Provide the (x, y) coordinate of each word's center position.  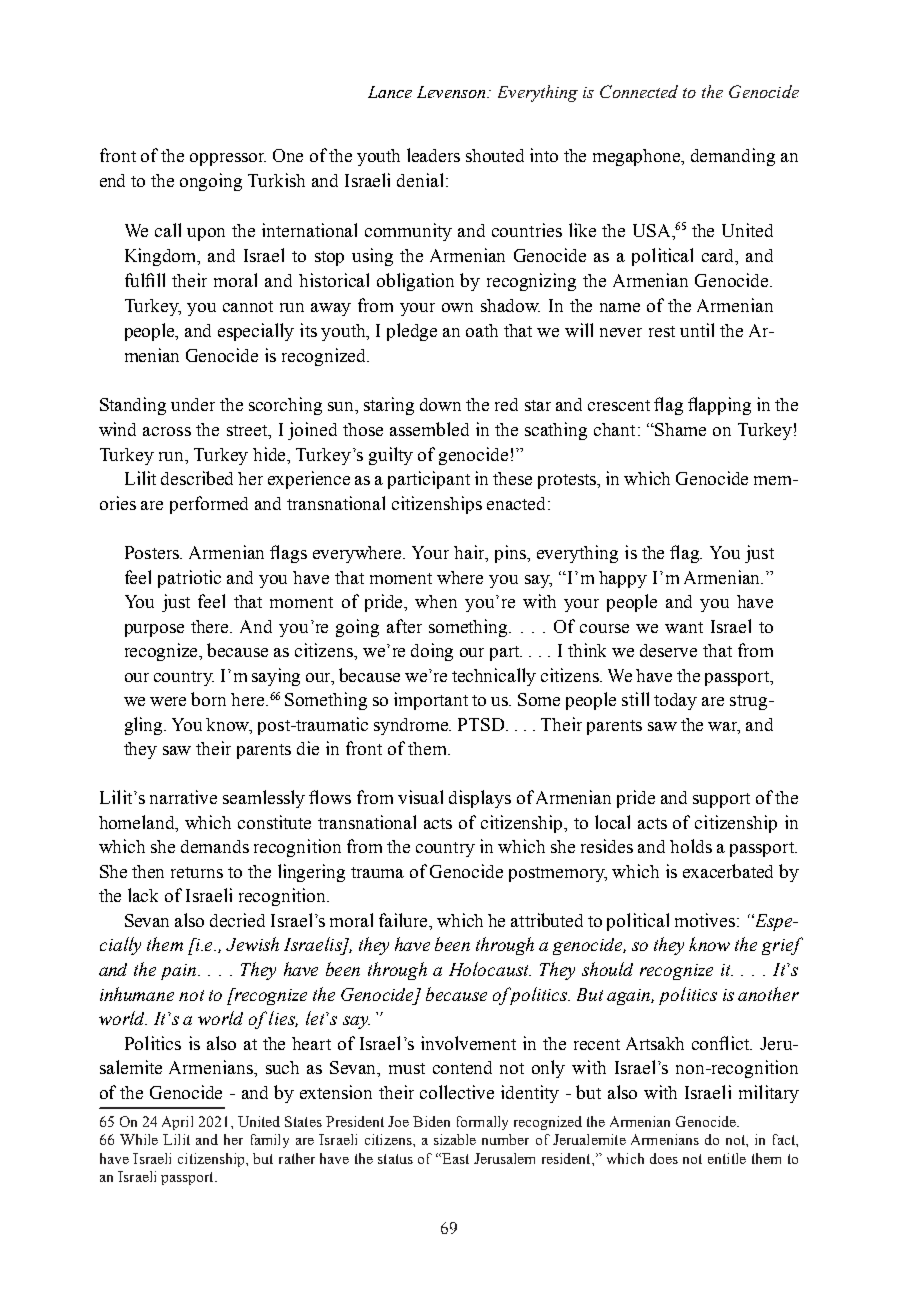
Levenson (452, 92)
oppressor (228, 159)
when (436, 601)
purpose (154, 630)
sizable (455, 1139)
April (177, 1123)
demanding (733, 157)
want (684, 627)
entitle (727, 1158)
